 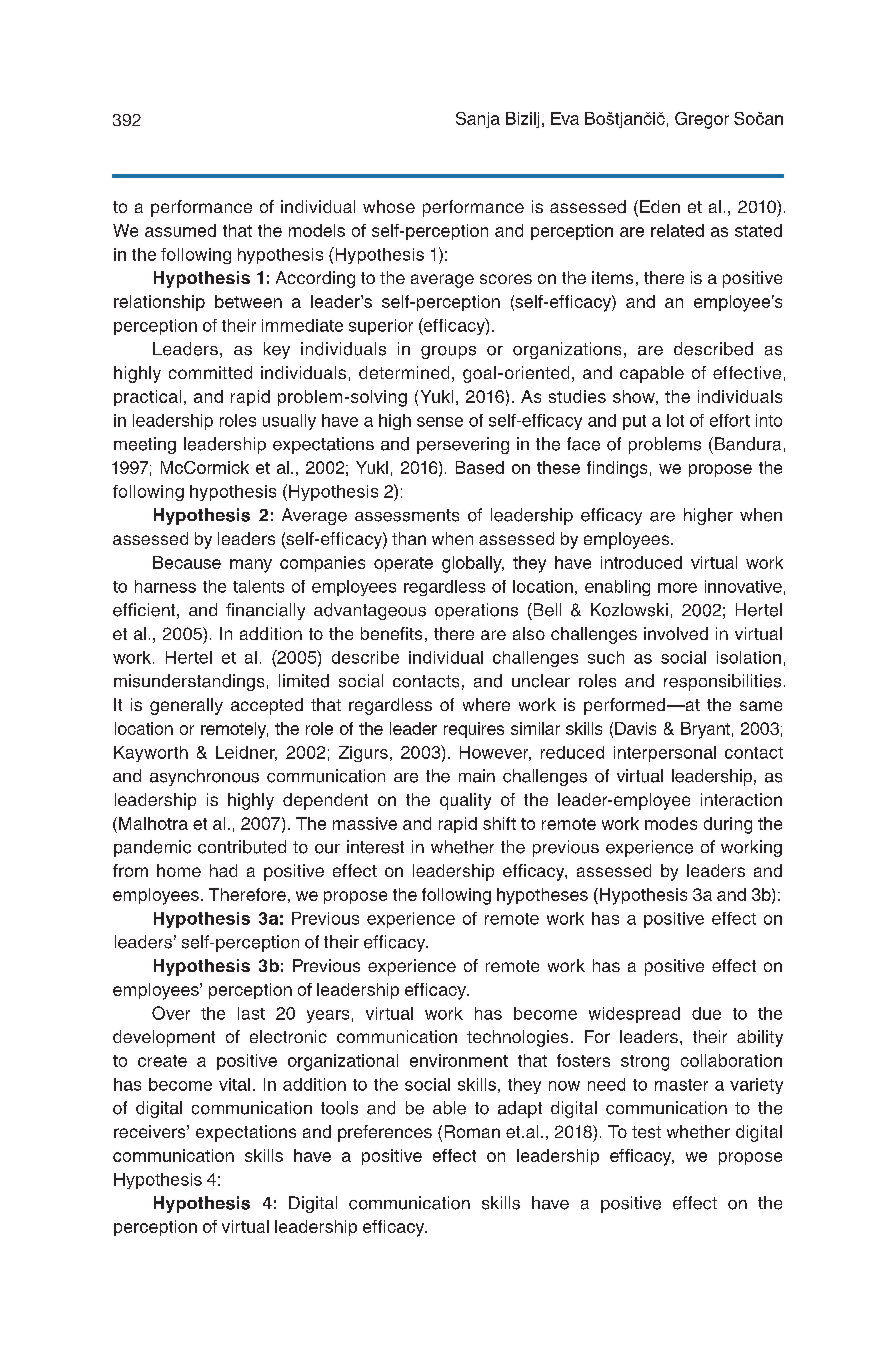 What do you see at coordinates (180, 230) in the image?
I see `assumed` at bounding box center [180, 230].
